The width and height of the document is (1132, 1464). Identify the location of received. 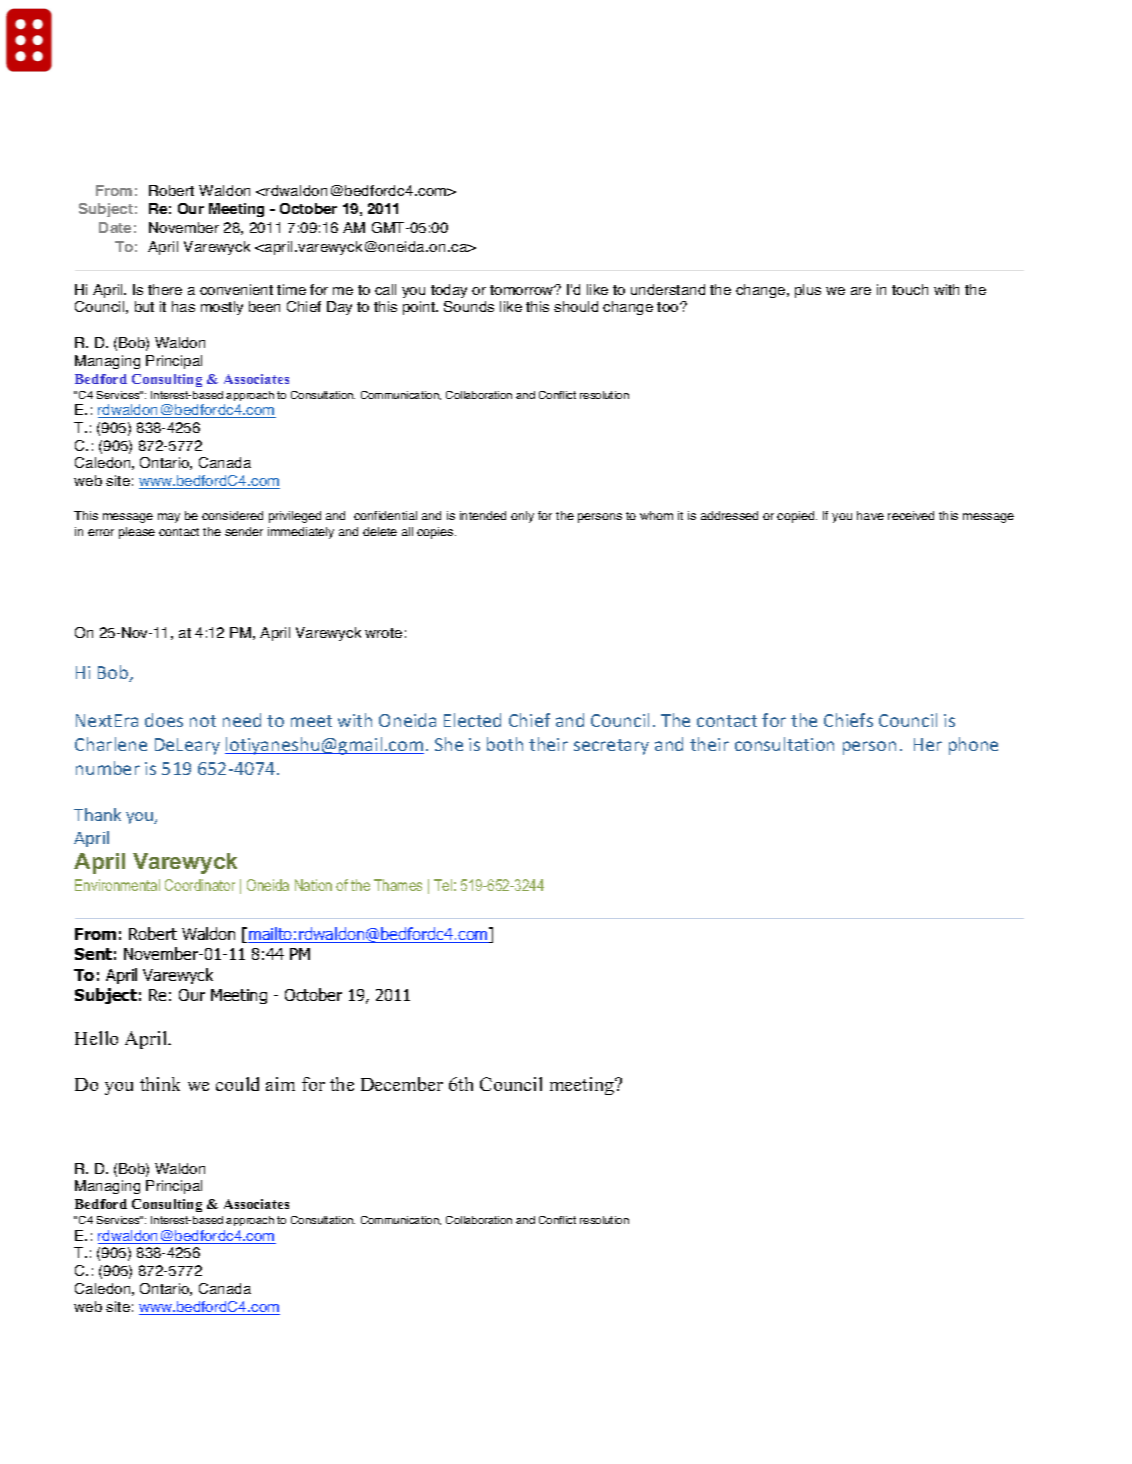
(911, 515).
